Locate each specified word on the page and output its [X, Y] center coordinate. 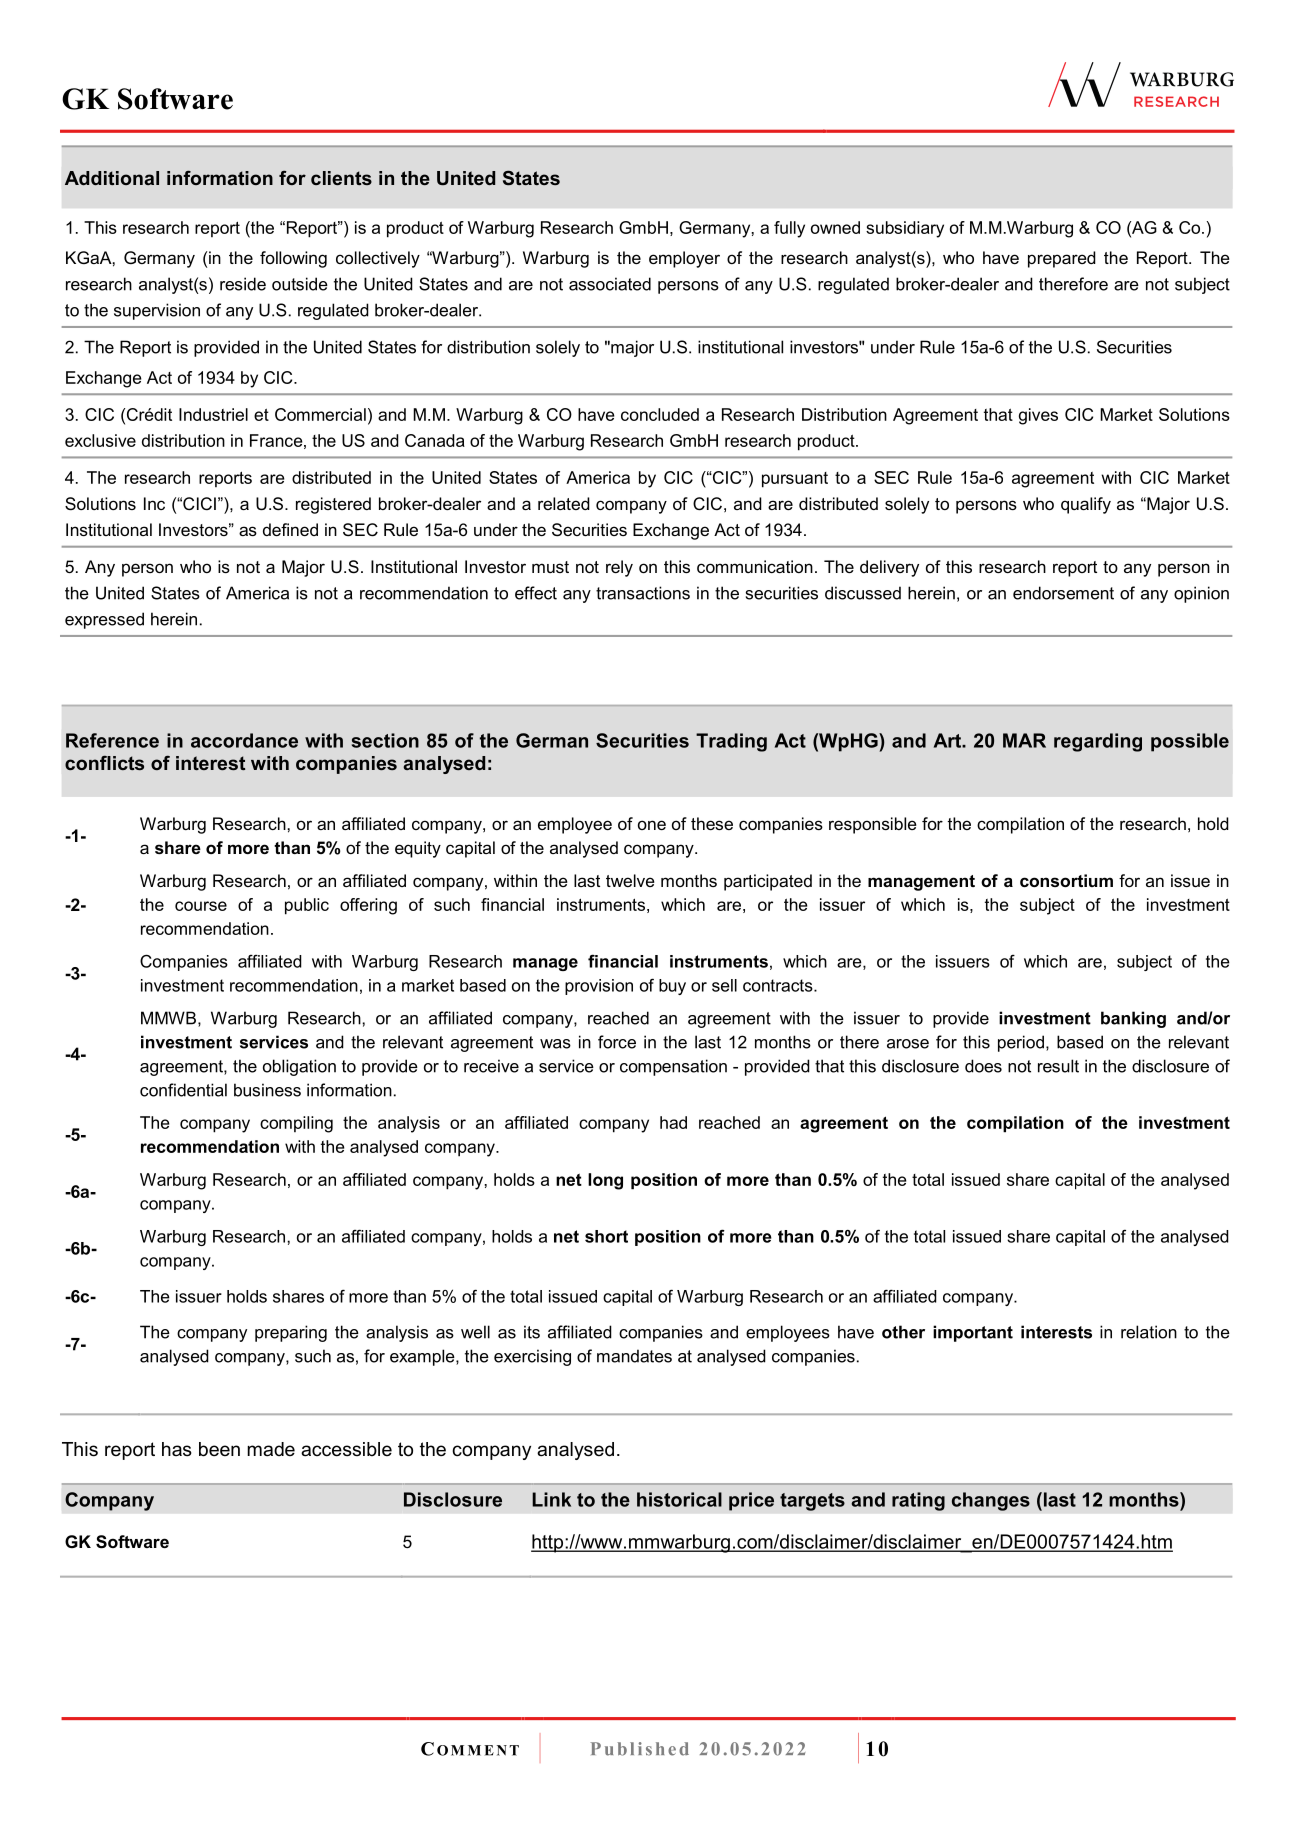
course [201, 906]
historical [679, 1499]
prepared [1062, 259]
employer [684, 259]
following [293, 259]
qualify [1086, 505]
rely [619, 568]
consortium [1066, 880]
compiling [296, 1124]
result [1058, 1066]
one [652, 825]
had [673, 1122]
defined [290, 529]
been [219, 1449]
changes [991, 1501]
